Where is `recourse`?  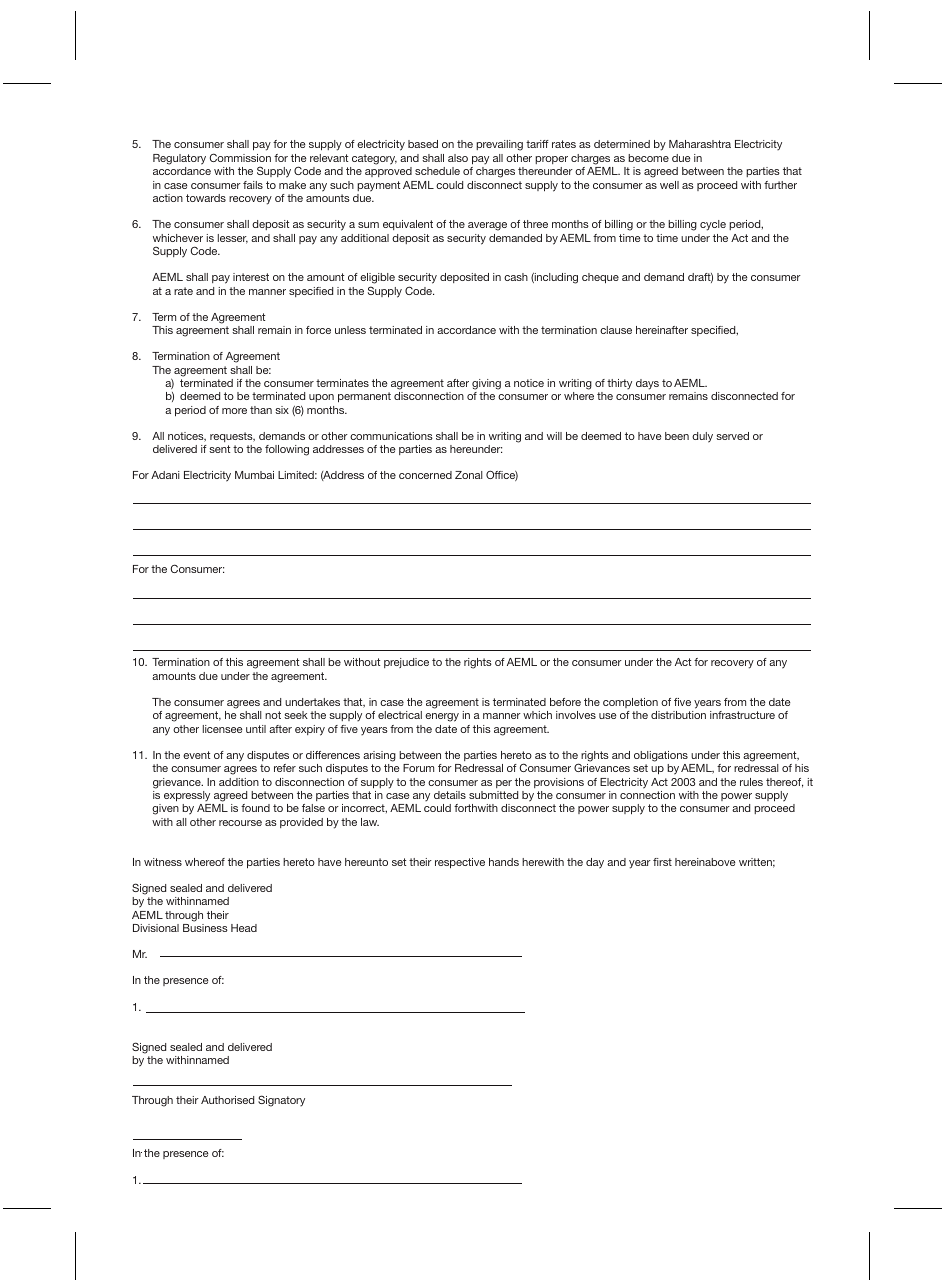
recourse is located at coordinates (240, 823).
